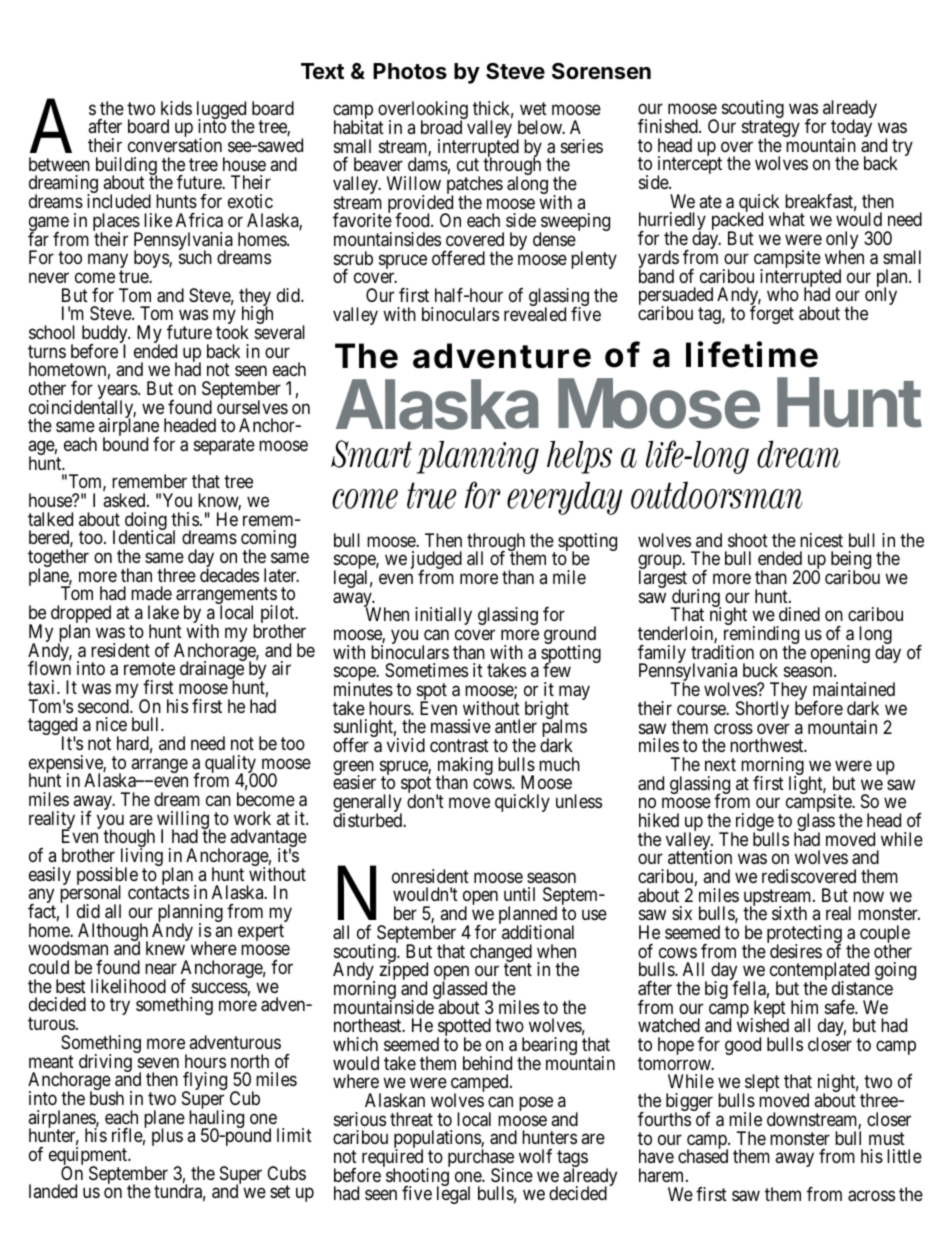 The width and height of the page is (952, 1233). Describe the element at coordinates (163, 612) in the page. I see `lake` at that location.
